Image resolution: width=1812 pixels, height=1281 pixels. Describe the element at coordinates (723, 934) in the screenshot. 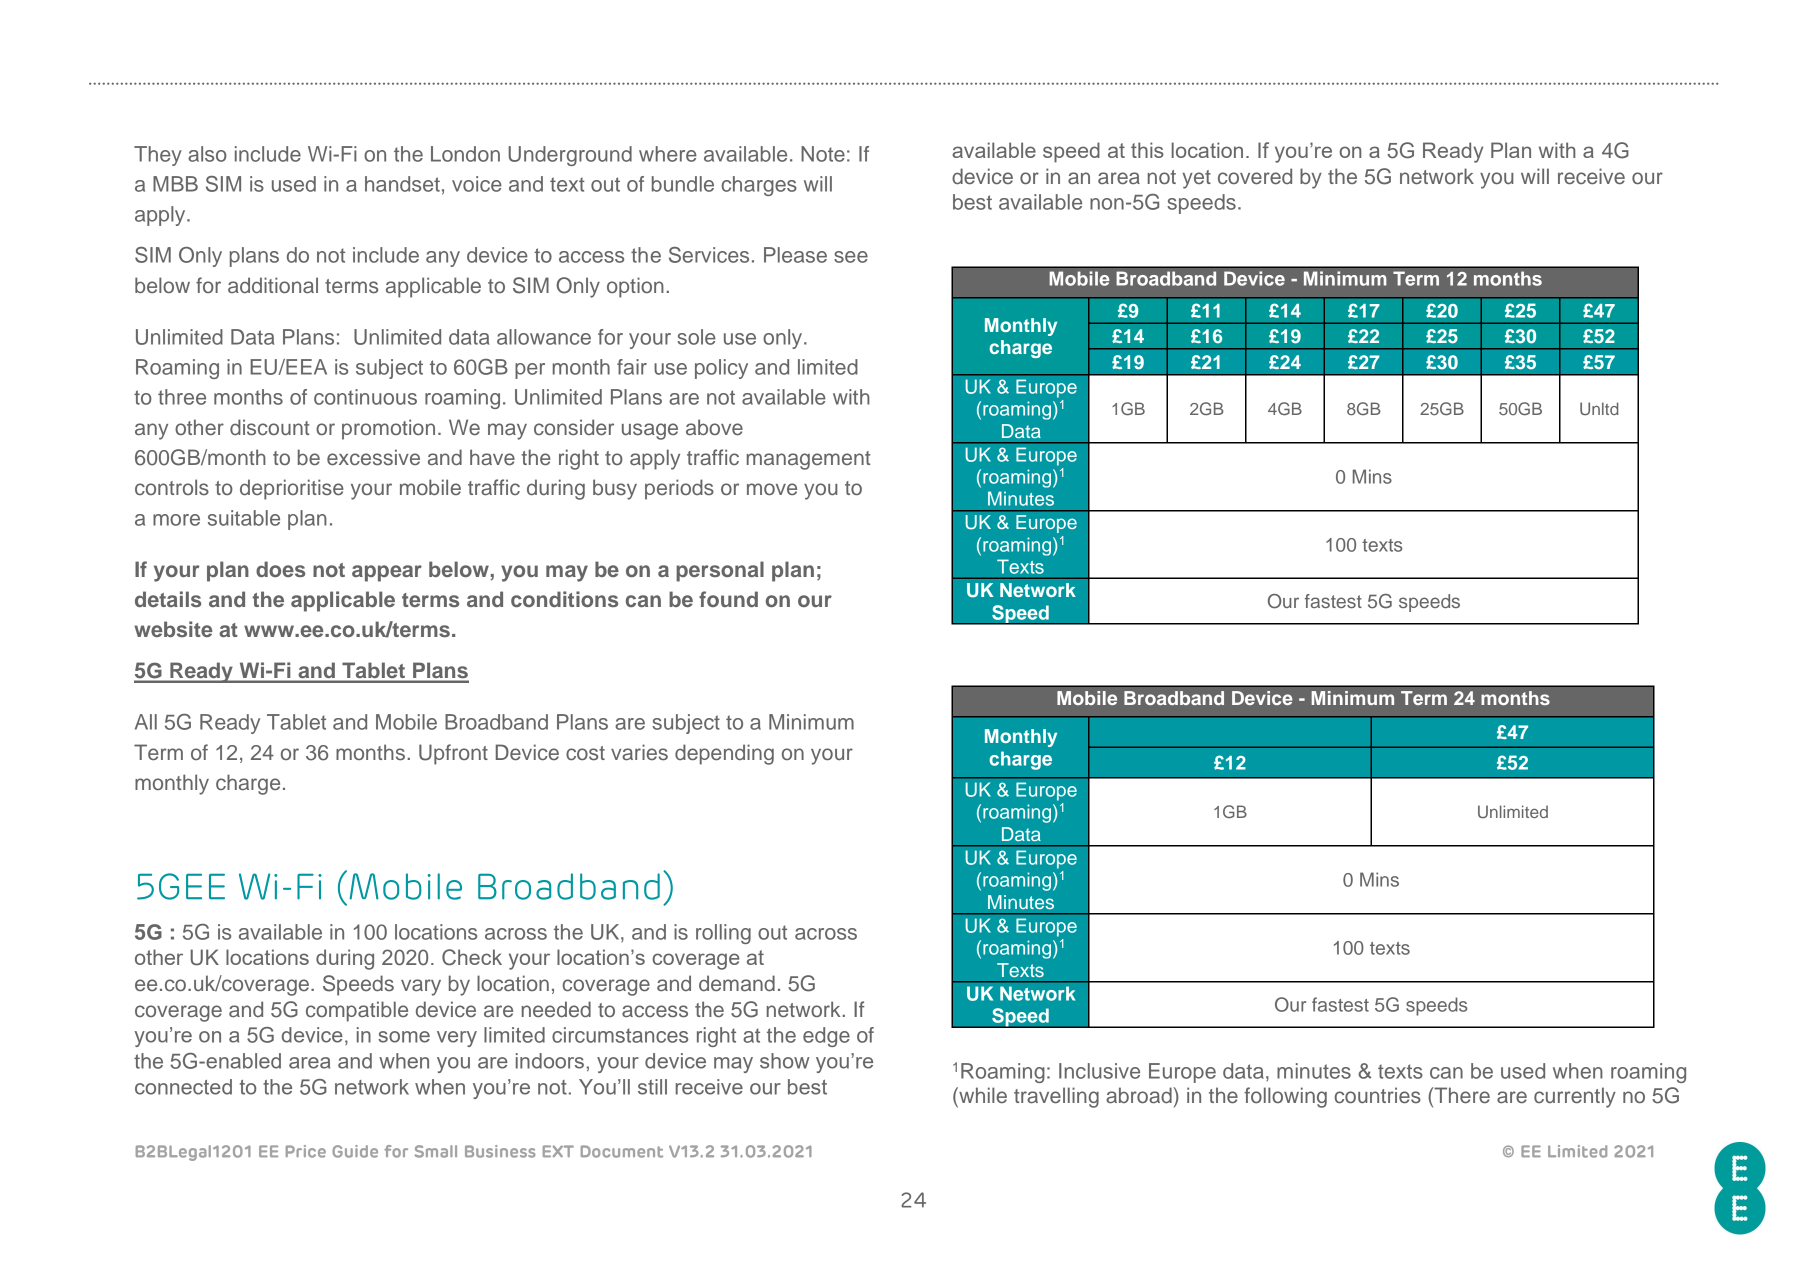

I see `rolling` at that location.
